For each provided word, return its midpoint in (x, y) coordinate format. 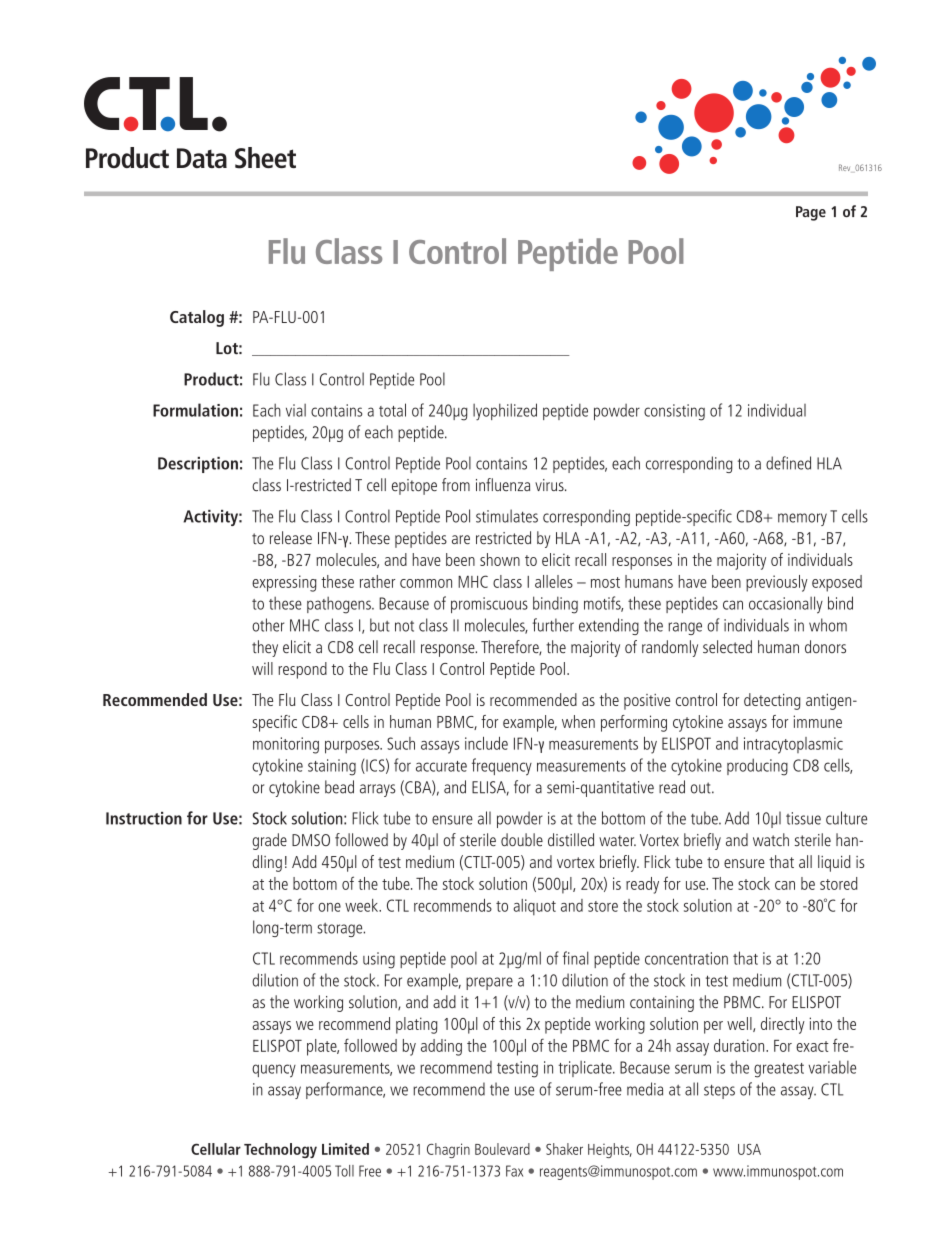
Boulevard (502, 1149)
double (522, 839)
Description (198, 465)
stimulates (507, 516)
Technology (280, 1150)
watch (771, 840)
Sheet (265, 158)
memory (802, 519)
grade (269, 841)
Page (811, 213)
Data (202, 158)
